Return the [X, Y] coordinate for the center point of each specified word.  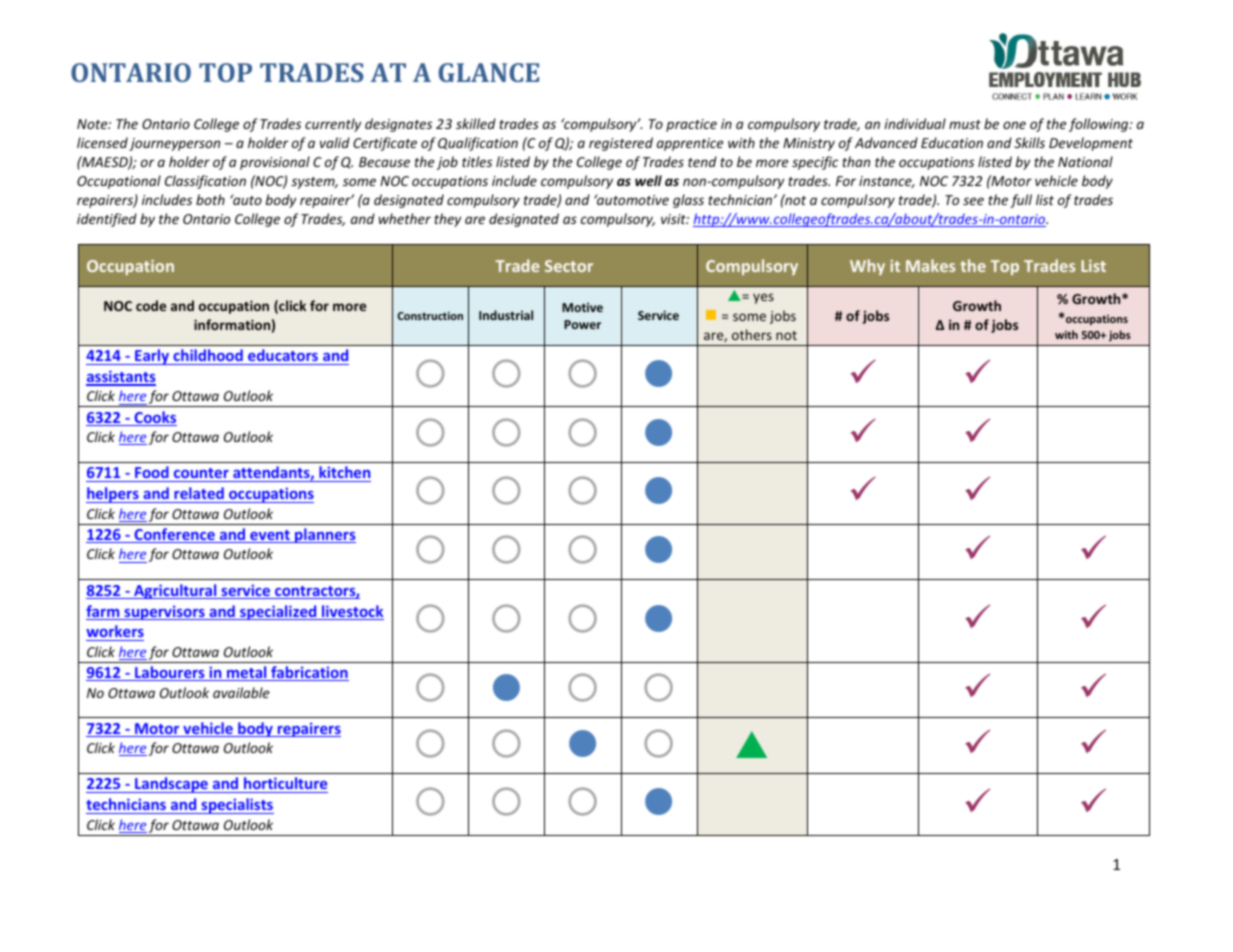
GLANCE [488, 72]
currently [333, 125]
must [965, 124]
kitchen [344, 474]
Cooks [154, 418]
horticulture [285, 785]
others [752, 334]
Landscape [171, 785]
